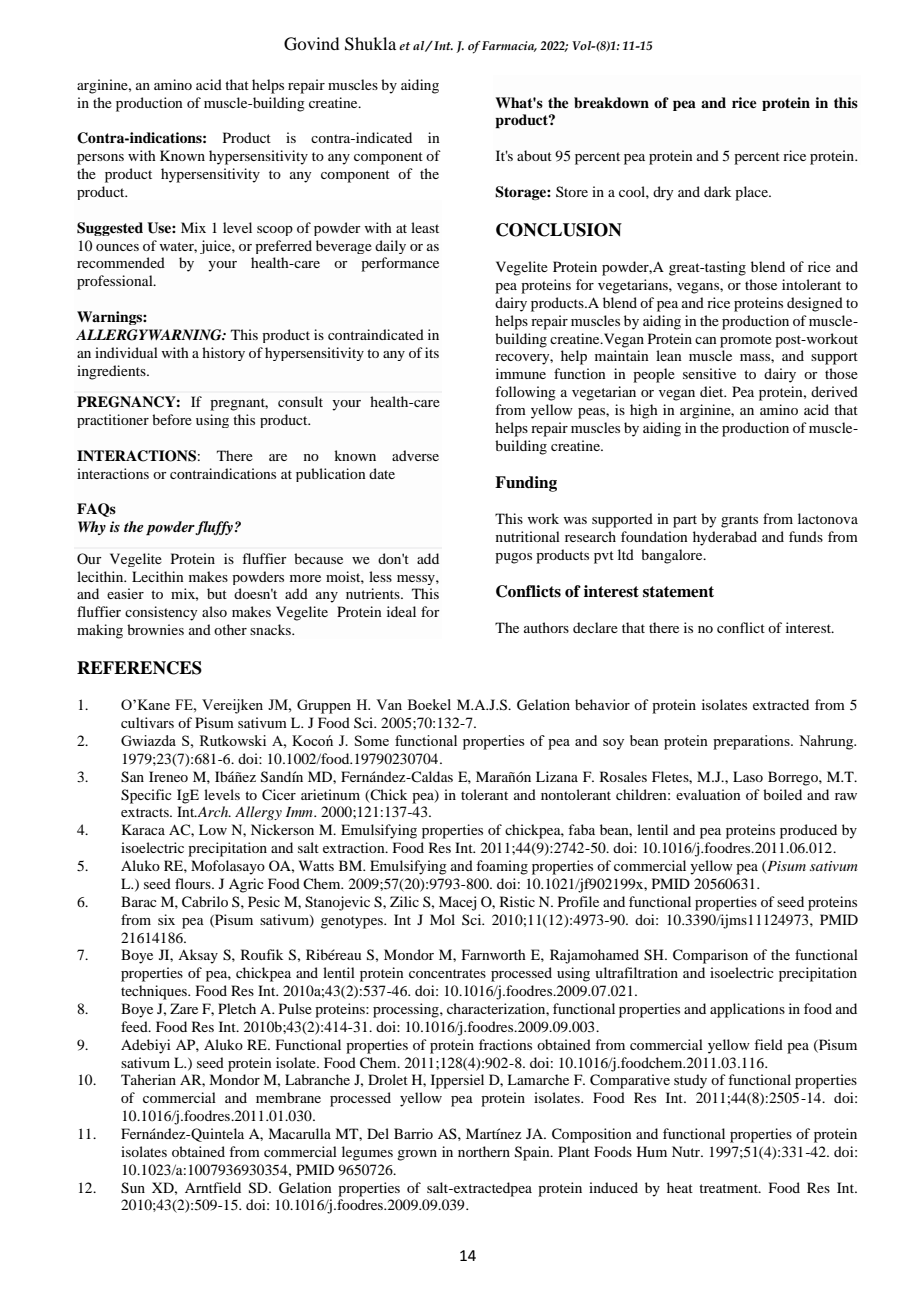 Image resolution: width=924 pixels, height=1308 pixels. I want to click on consistency, so click(161, 613).
